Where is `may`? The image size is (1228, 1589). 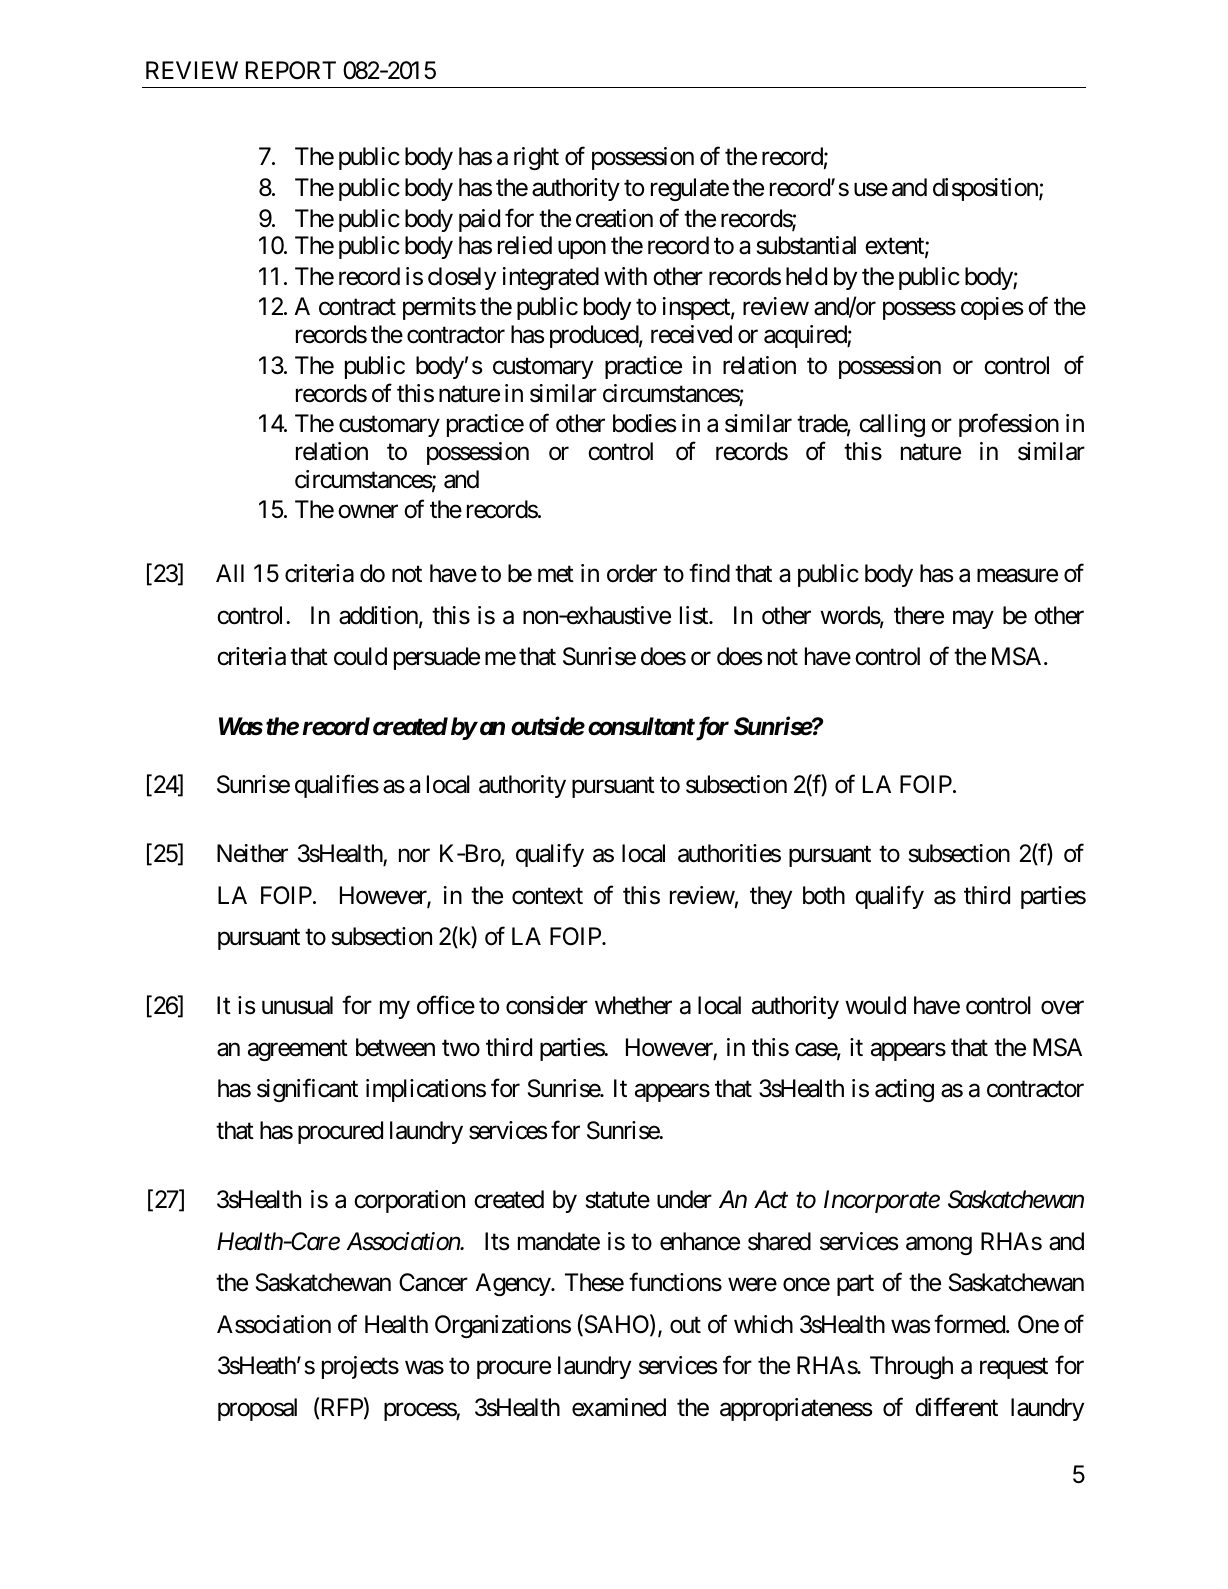 may is located at coordinates (973, 620).
